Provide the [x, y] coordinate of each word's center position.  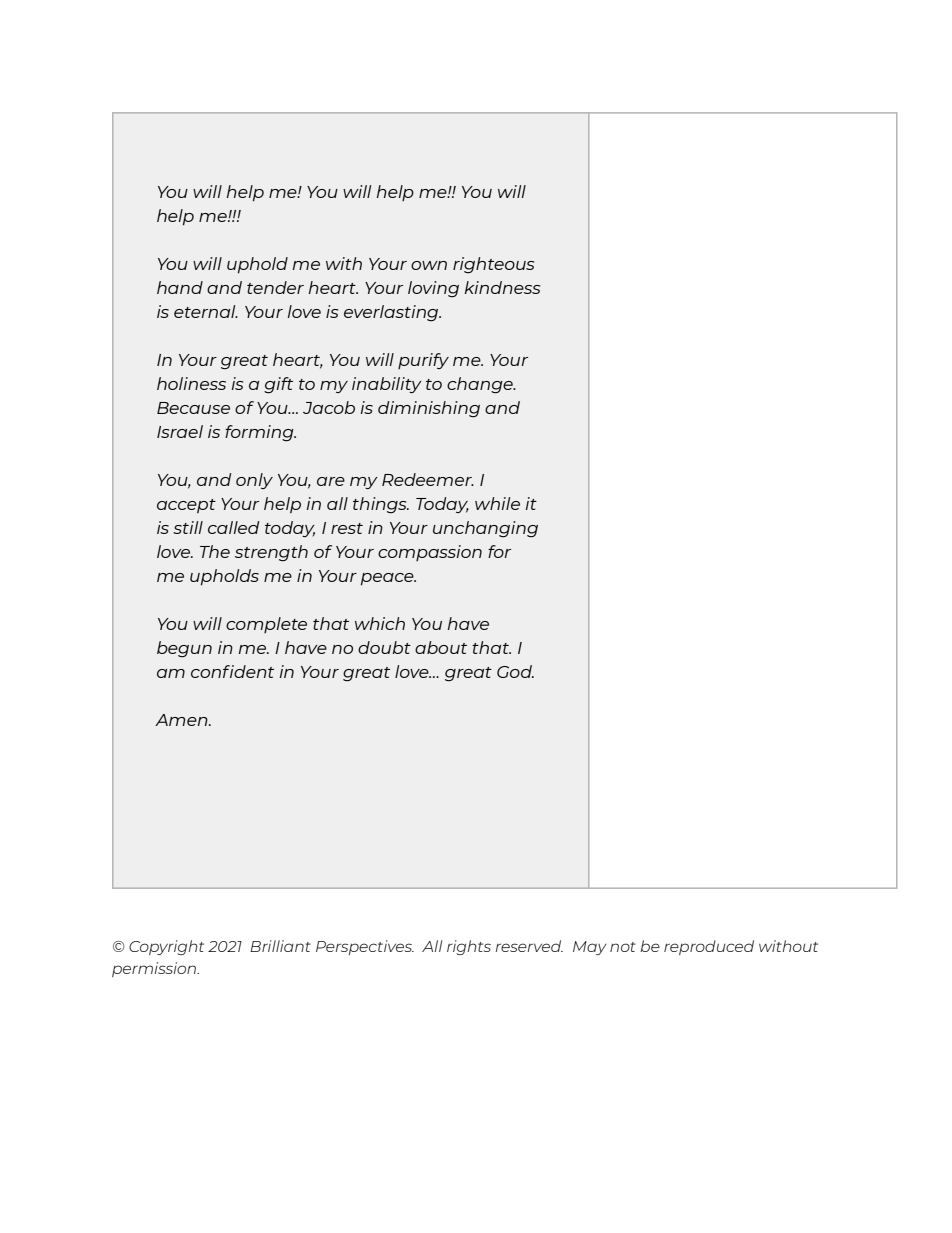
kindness [502, 287]
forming [260, 433]
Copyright [166, 947]
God [515, 671]
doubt [384, 647]
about [441, 647]
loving [433, 289]
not [623, 947]
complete [266, 625]
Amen [182, 720]
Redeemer [428, 479]
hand [180, 287]
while [497, 503]
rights [469, 947]
